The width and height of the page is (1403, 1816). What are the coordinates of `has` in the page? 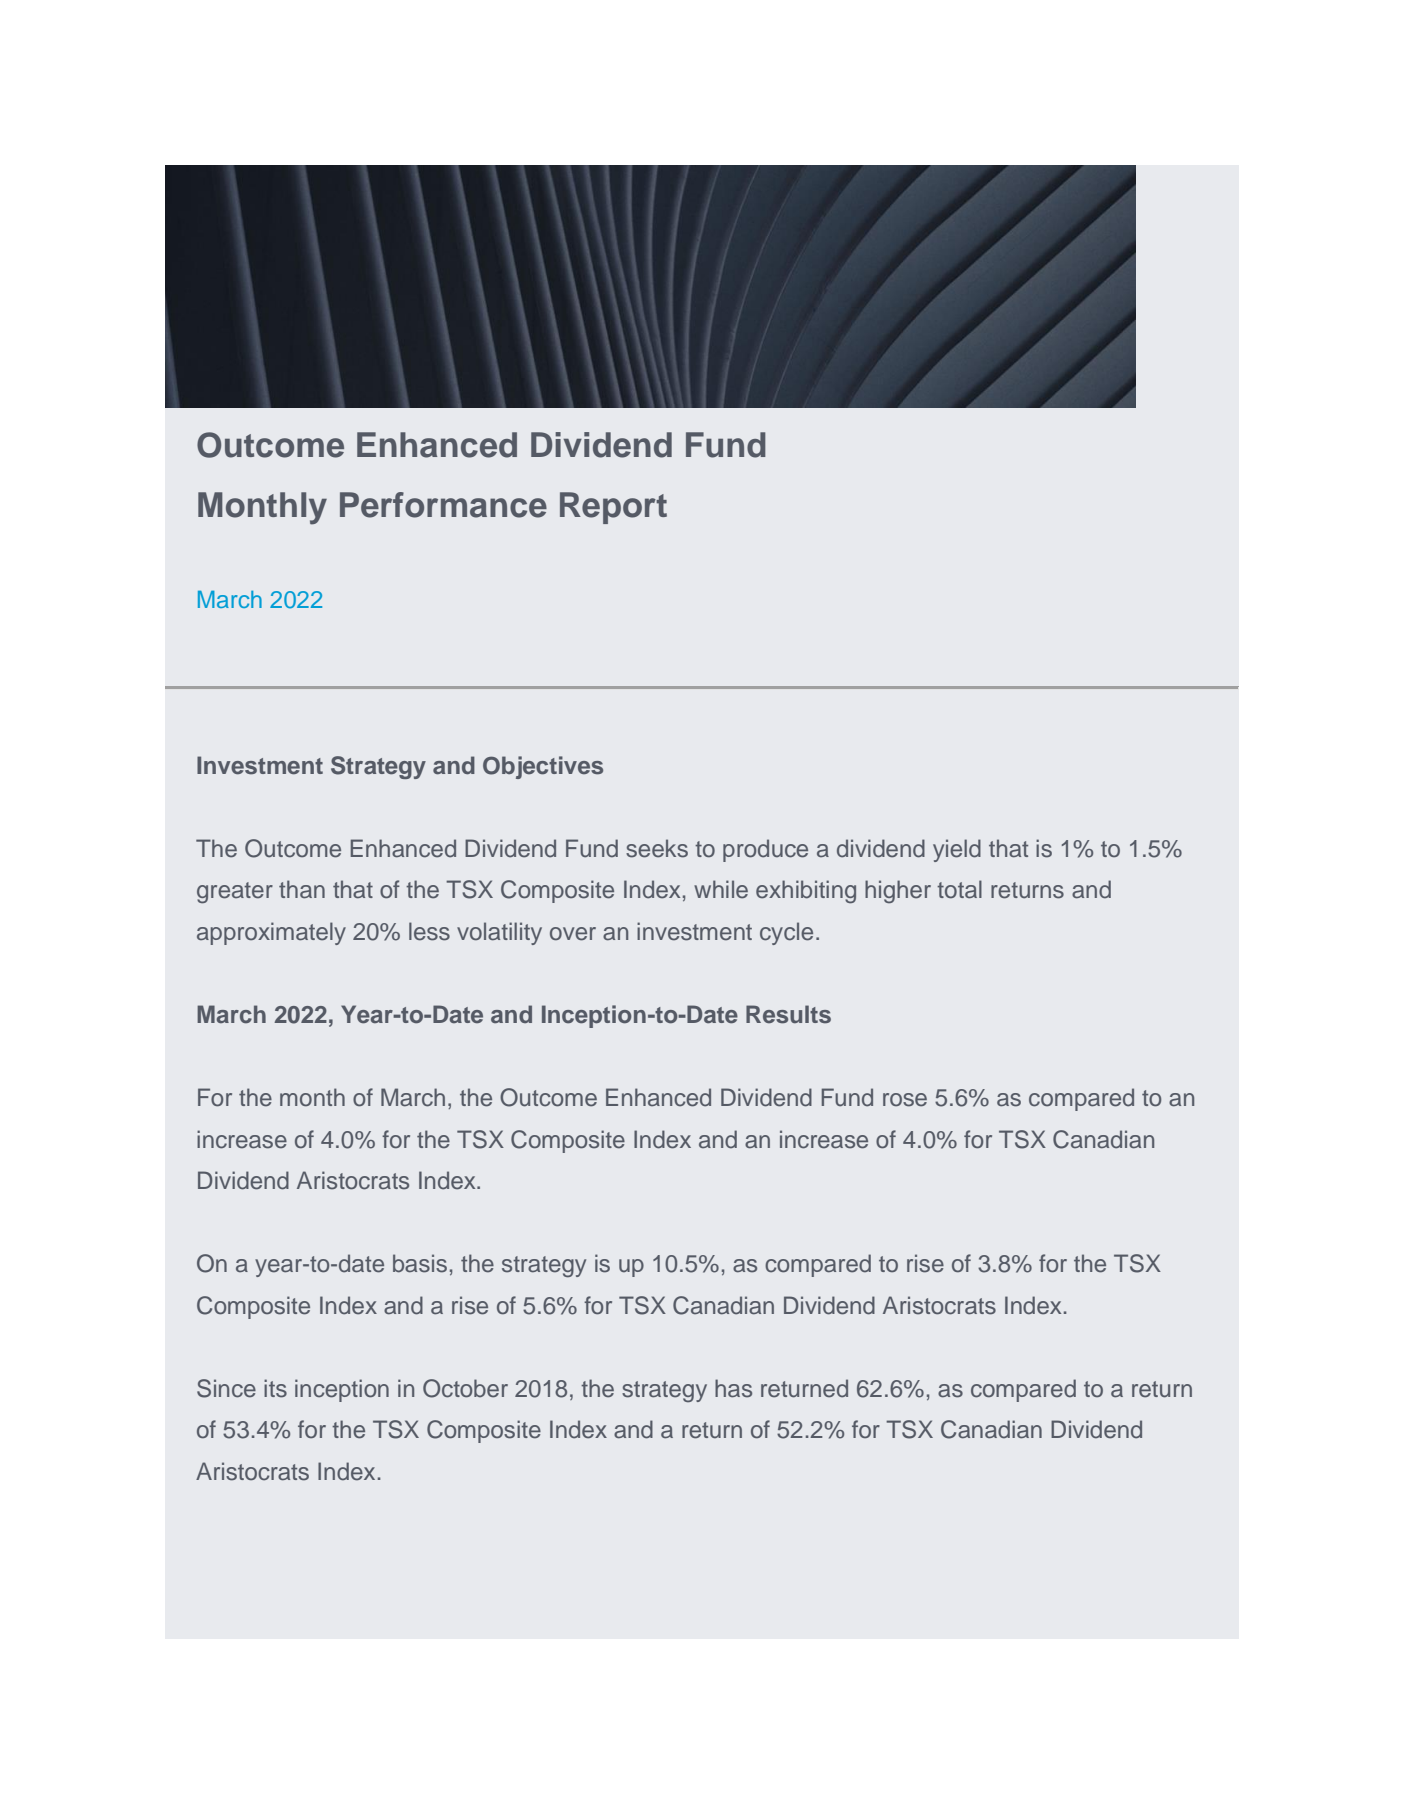 It's located at (733, 1388).
